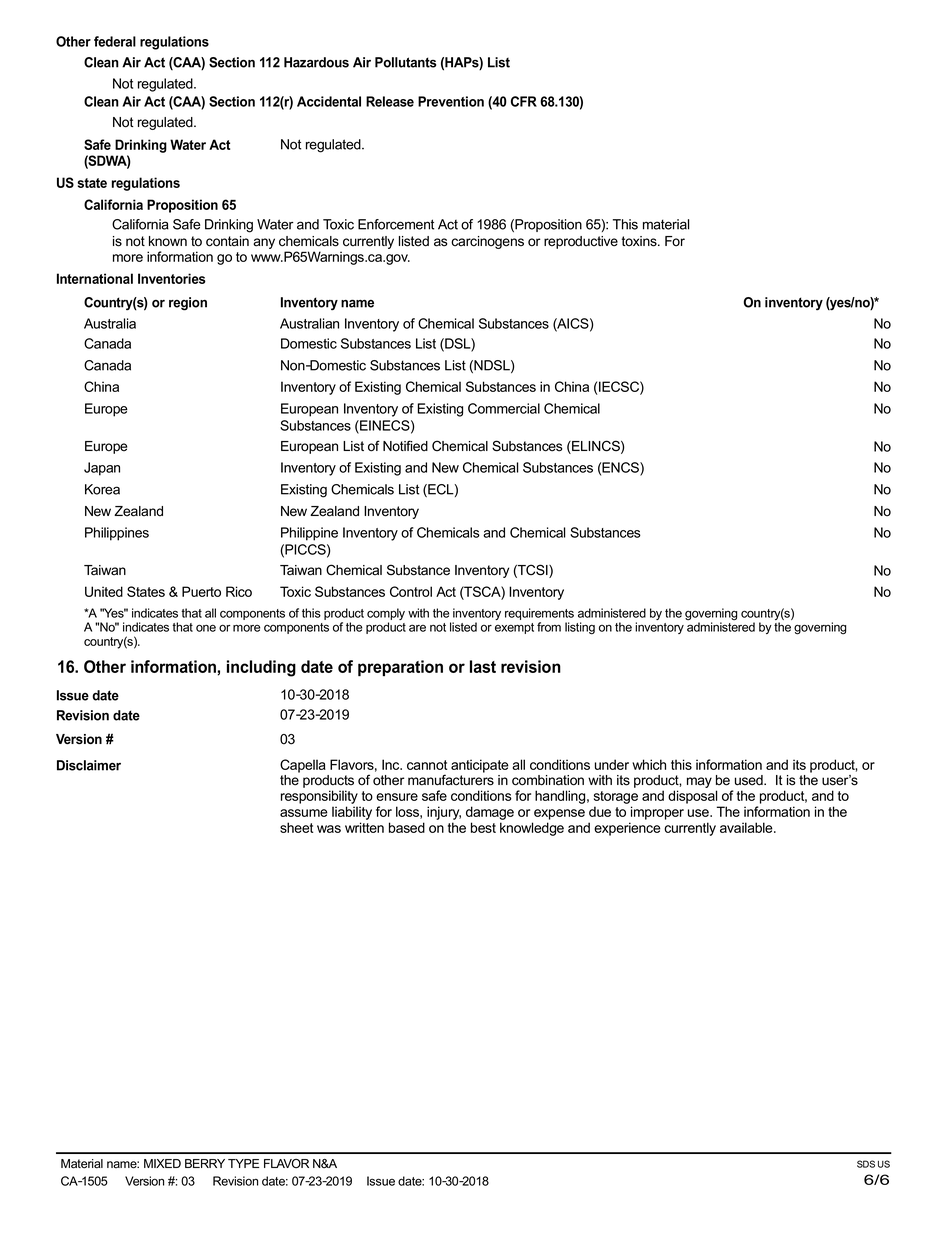 Image resolution: width=952 pixels, height=1233 pixels. Describe the element at coordinates (640, 241) in the document. I see `toxins` at that location.
